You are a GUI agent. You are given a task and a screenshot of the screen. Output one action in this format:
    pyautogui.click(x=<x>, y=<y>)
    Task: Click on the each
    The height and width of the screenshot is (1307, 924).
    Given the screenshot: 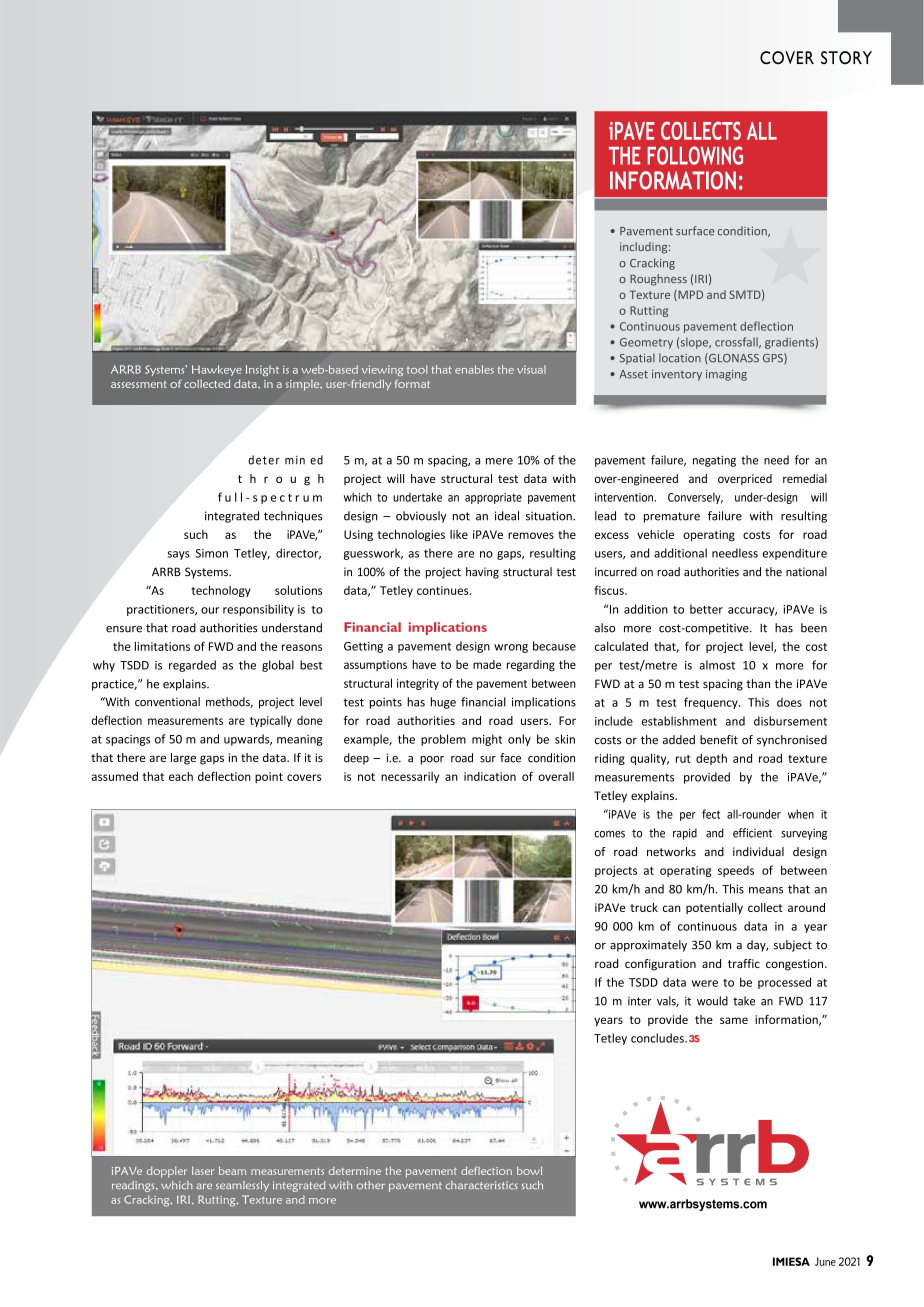 What is the action you would take?
    pyautogui.click(x=181, y=776)
